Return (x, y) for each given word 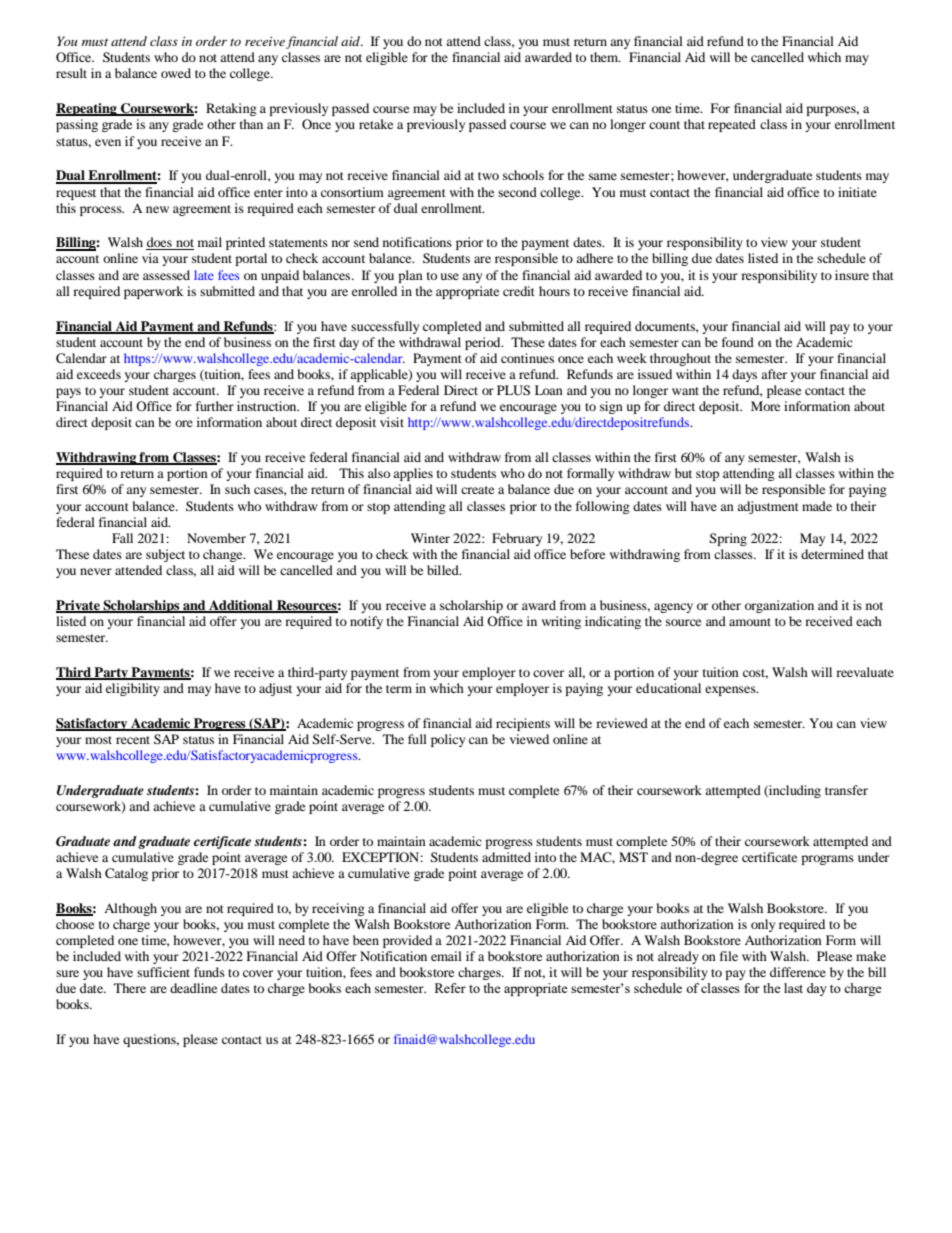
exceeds (99, 374)
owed (176, 73)
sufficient (163, 972)
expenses (731, 691)
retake (376, 124)
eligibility (133, 689)
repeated (732, 125)
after (774, 374)
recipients (523, 724)
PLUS (513, 390)
